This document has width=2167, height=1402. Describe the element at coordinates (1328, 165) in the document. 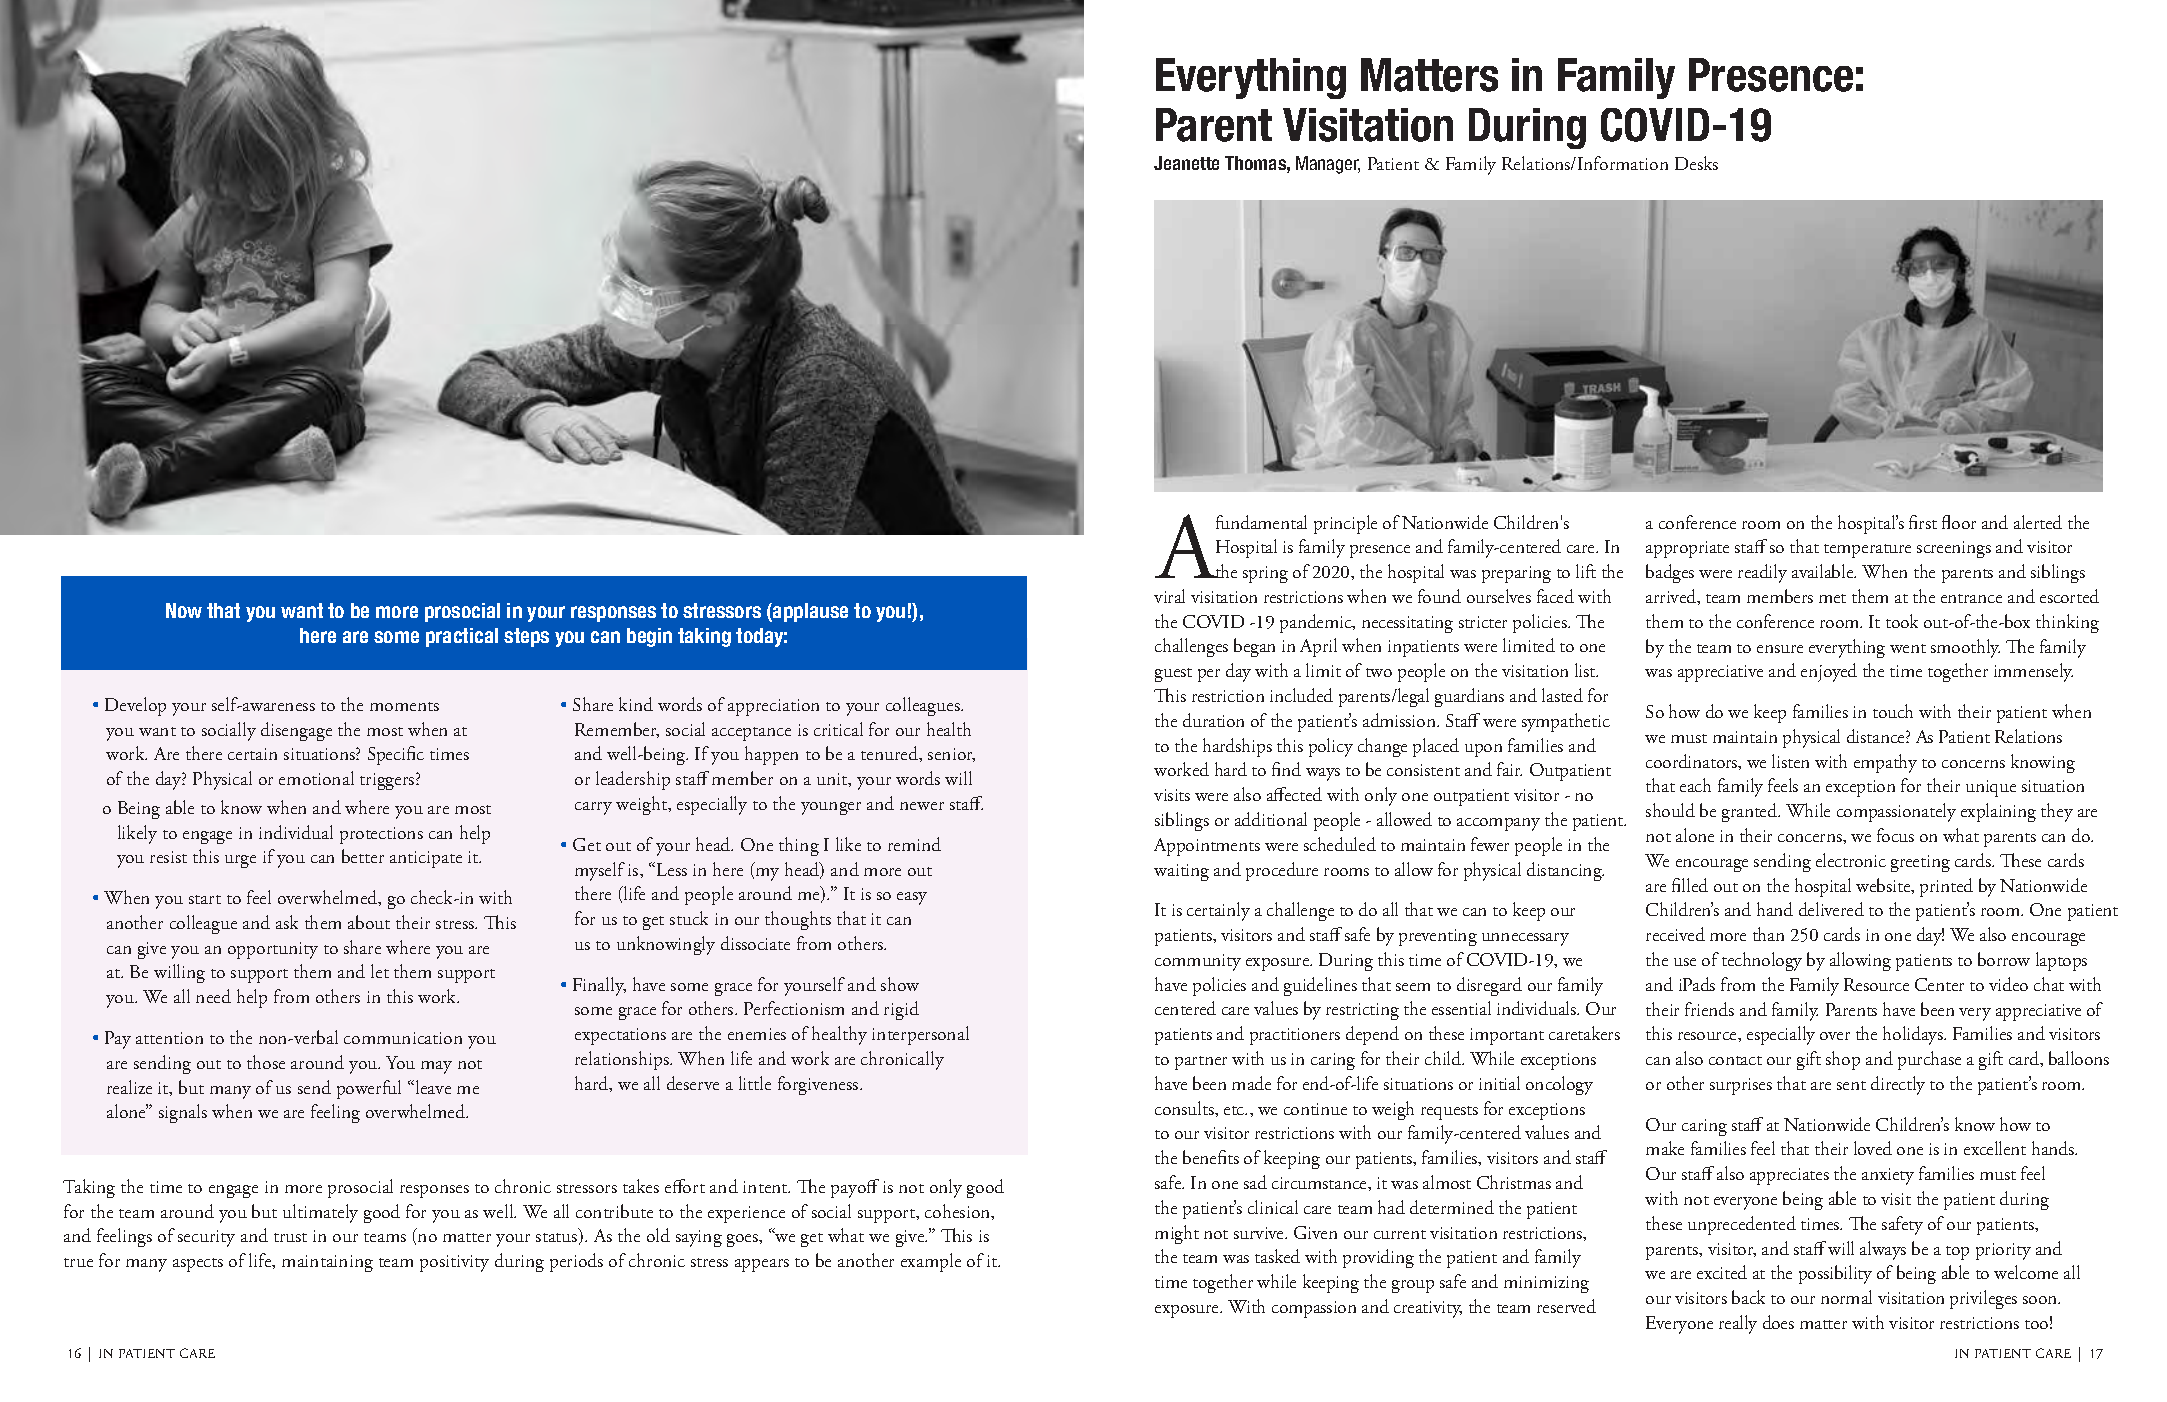

I see `Manager` at that location.
